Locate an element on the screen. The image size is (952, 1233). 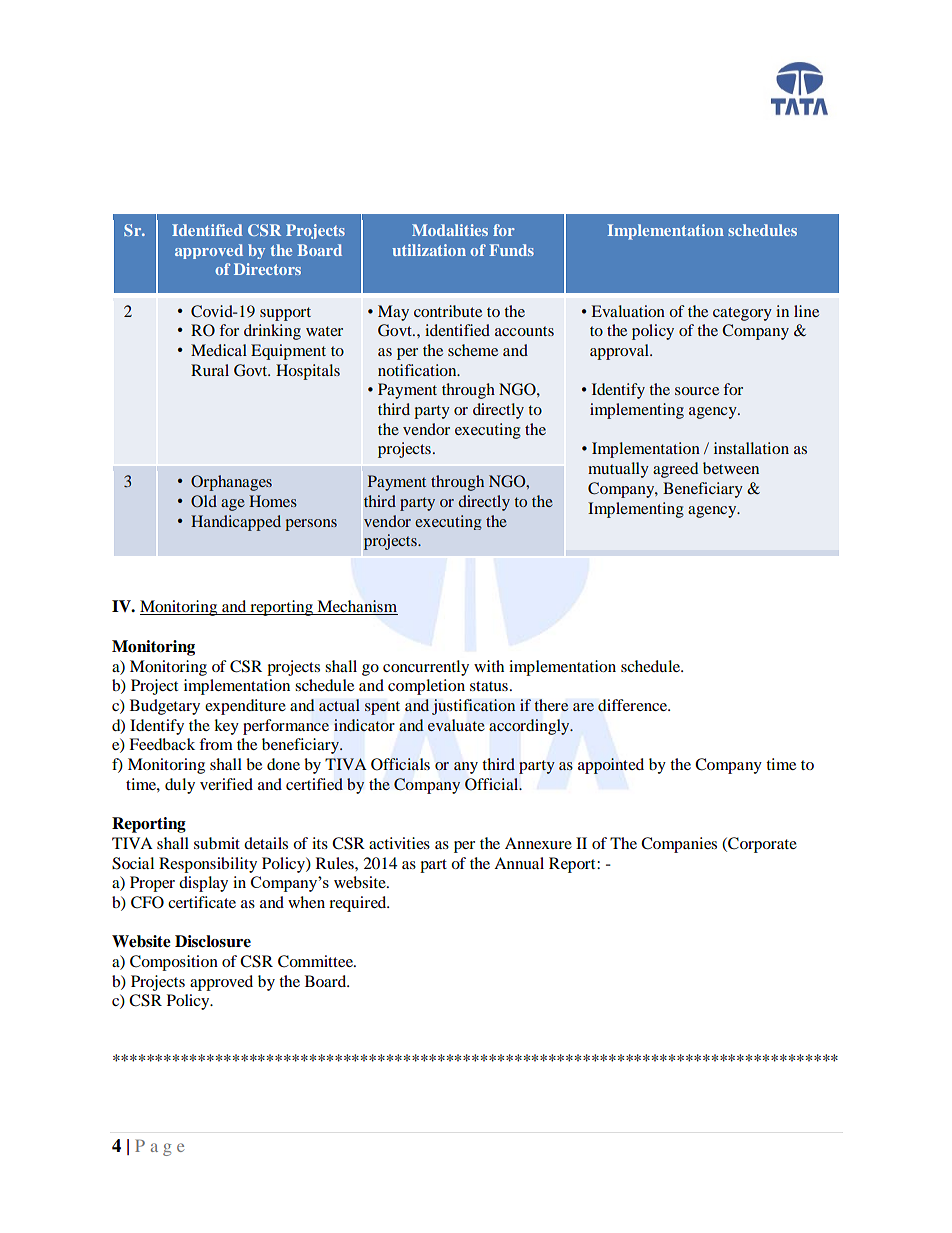
utilization is located at coordinates (429, 250).
